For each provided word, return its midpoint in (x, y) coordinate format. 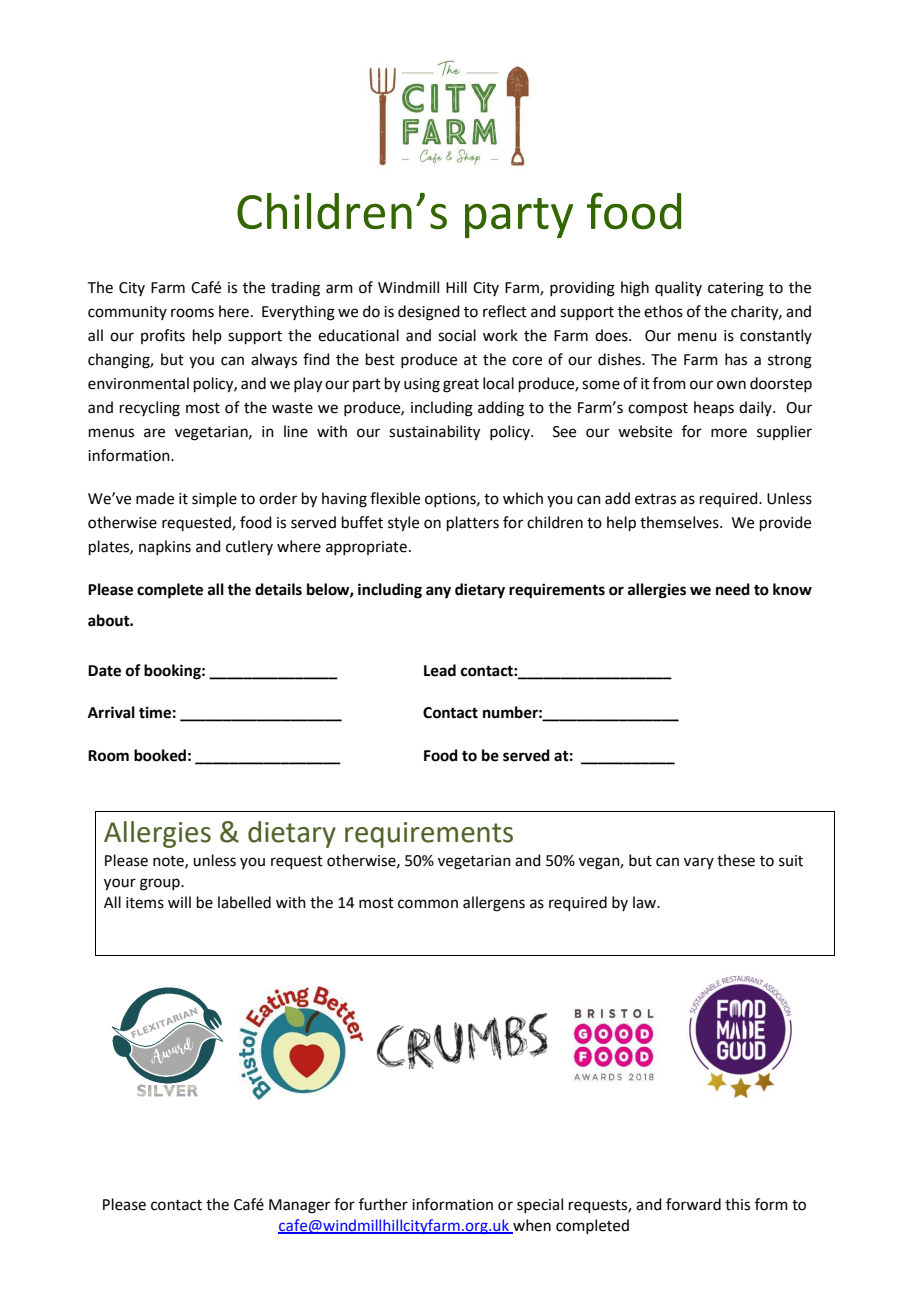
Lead (440, 670)
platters (473, 523)
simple (214, 499)
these (736, 860)
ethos (663, 311)
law (646, 902)
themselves (680, 522)
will (179, 902)
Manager (299, 1206)
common (428, 904)
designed (429, 313)
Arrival (111, 712)
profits (163, 336)
